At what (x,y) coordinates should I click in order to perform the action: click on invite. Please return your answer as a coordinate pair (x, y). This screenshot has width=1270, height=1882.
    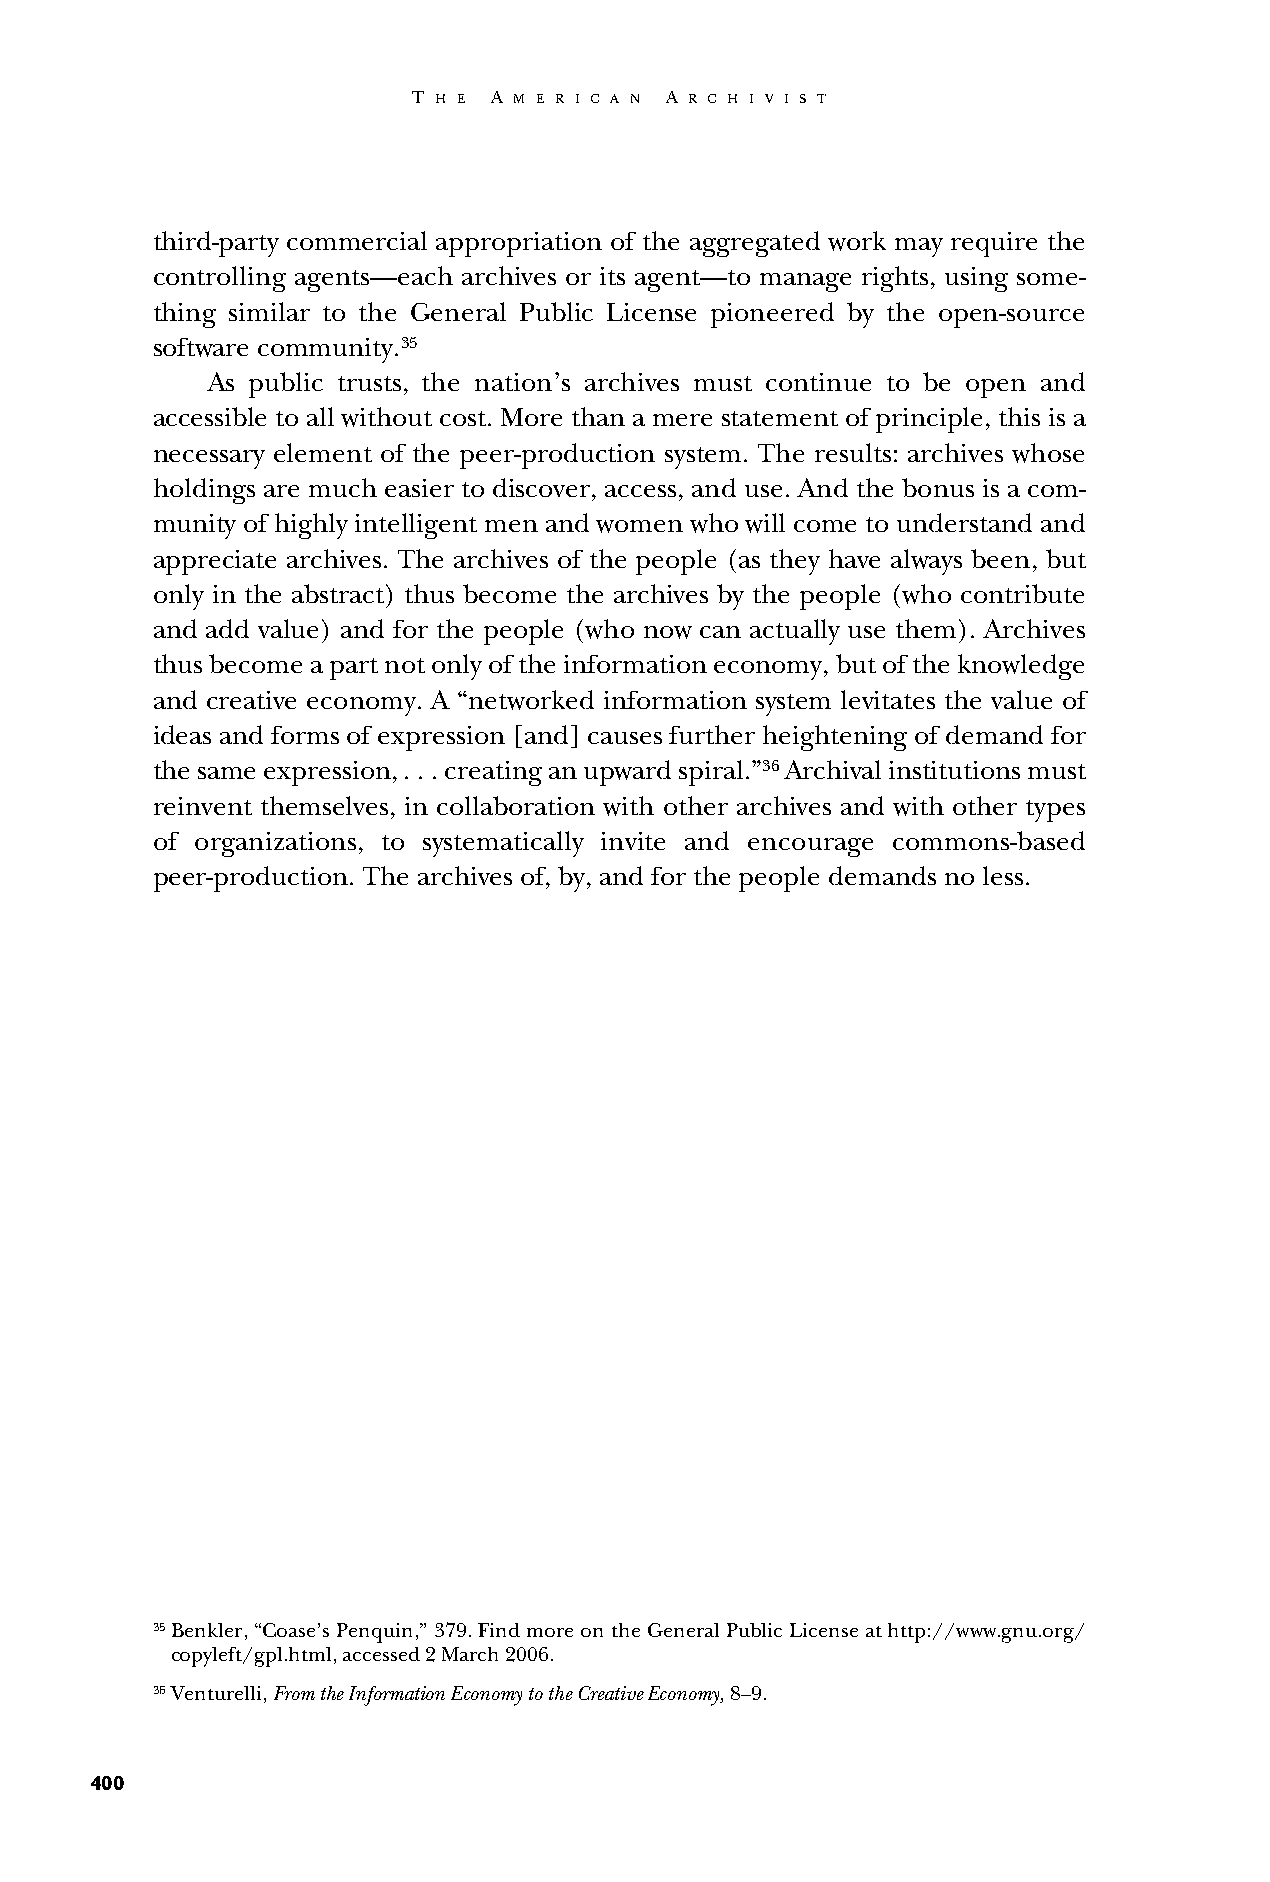
    Looking at the image, I should click on (633, 841).
